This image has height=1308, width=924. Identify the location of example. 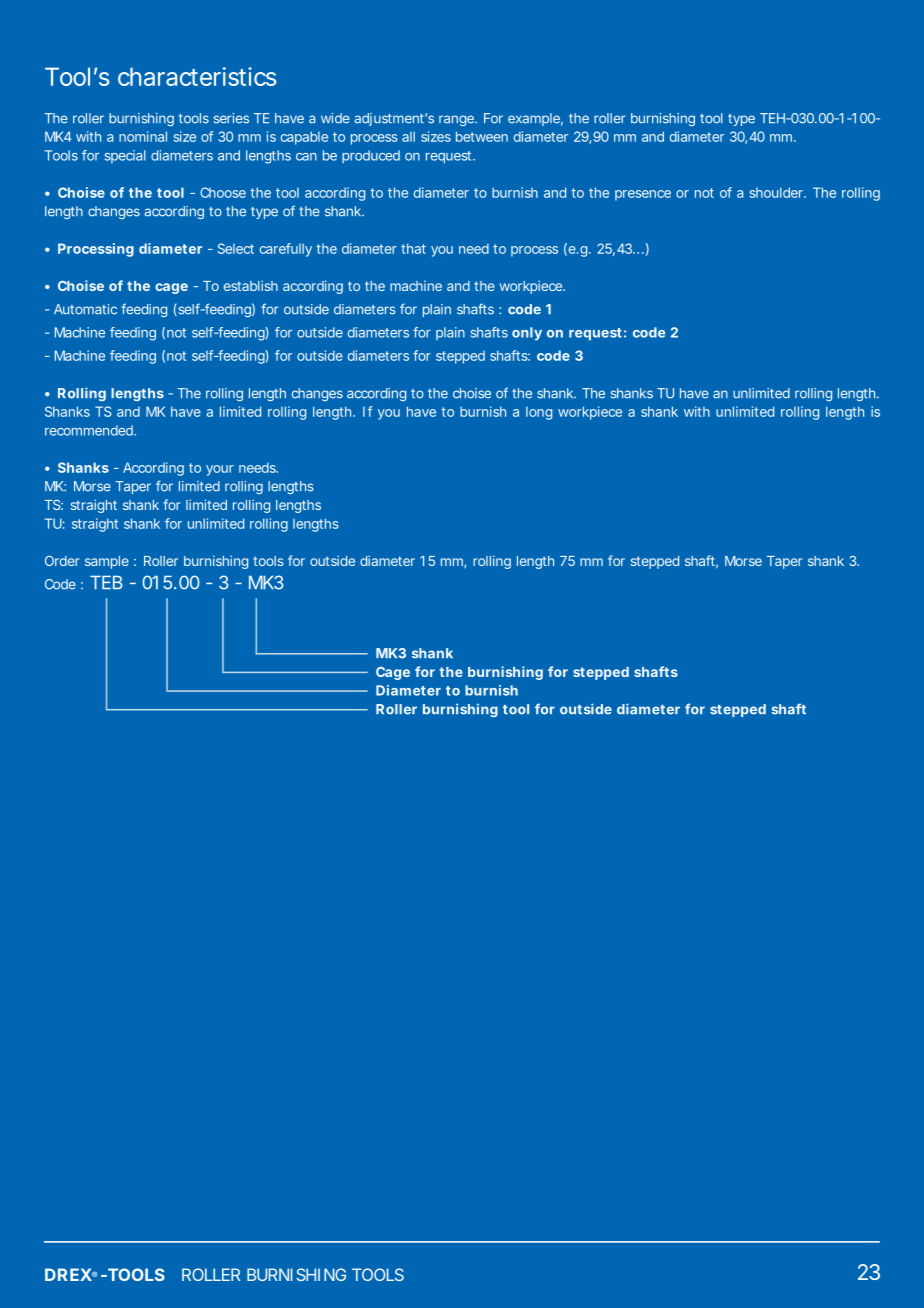
(534, 119).
